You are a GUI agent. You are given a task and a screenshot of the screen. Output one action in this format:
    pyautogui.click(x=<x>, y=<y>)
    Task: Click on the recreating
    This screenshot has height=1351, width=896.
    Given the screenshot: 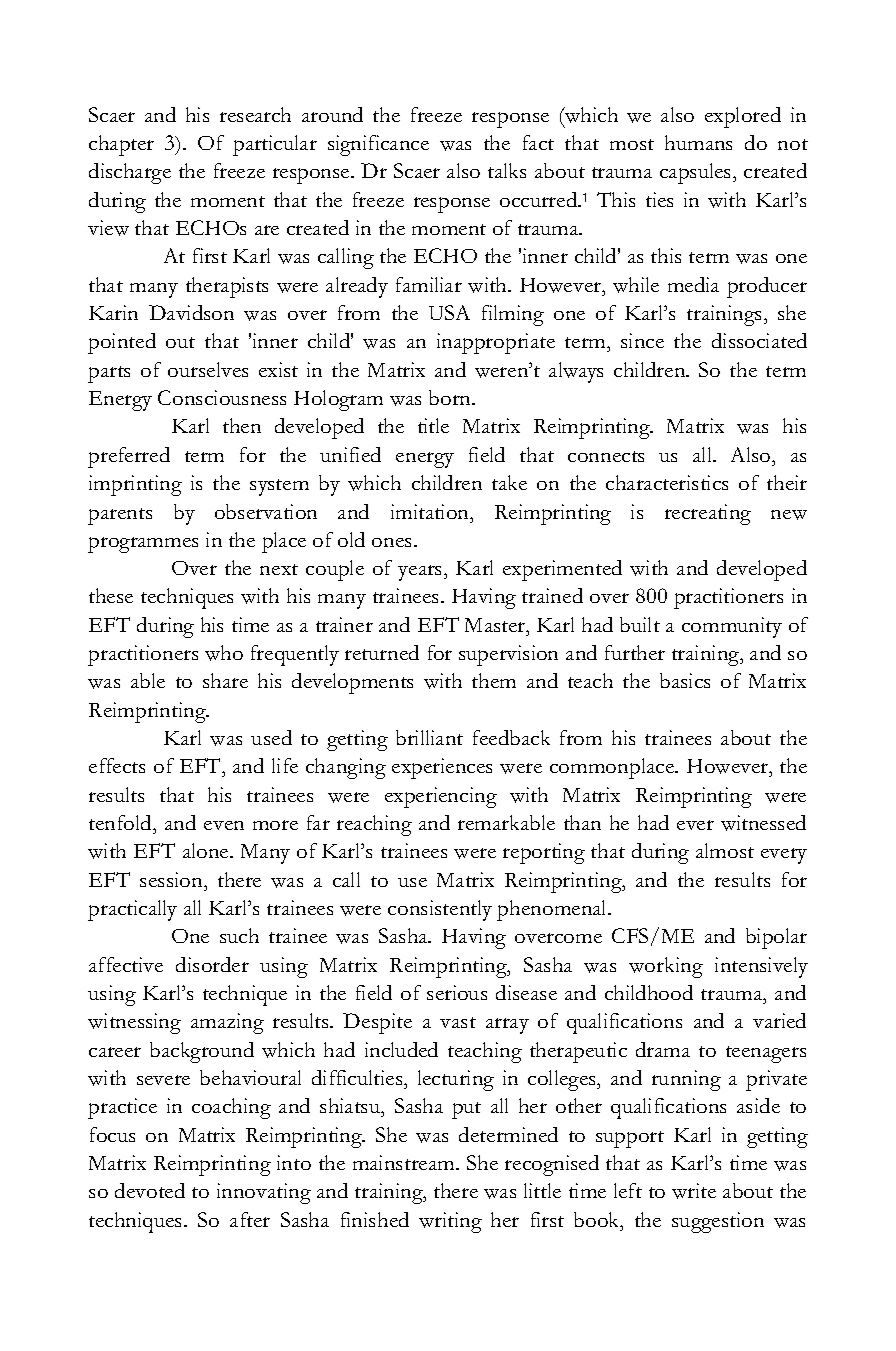 What is the action you would take?
    pyautogui.click(x=708, y=514)
